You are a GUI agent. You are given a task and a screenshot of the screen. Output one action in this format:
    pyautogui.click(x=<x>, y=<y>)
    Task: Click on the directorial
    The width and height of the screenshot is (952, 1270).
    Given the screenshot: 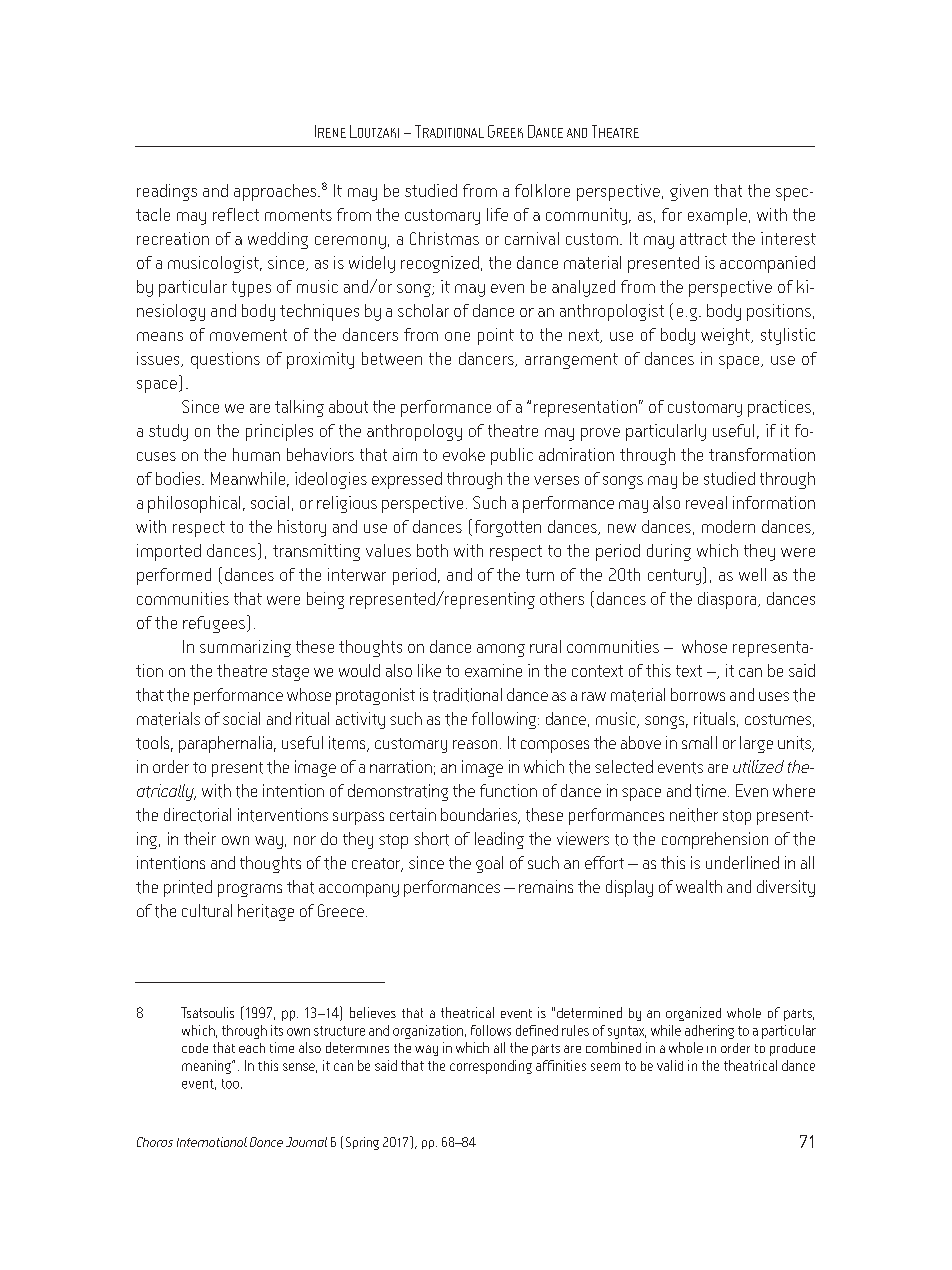 What is the action you would take?
    pyautogui.click(x=197, y=815)
